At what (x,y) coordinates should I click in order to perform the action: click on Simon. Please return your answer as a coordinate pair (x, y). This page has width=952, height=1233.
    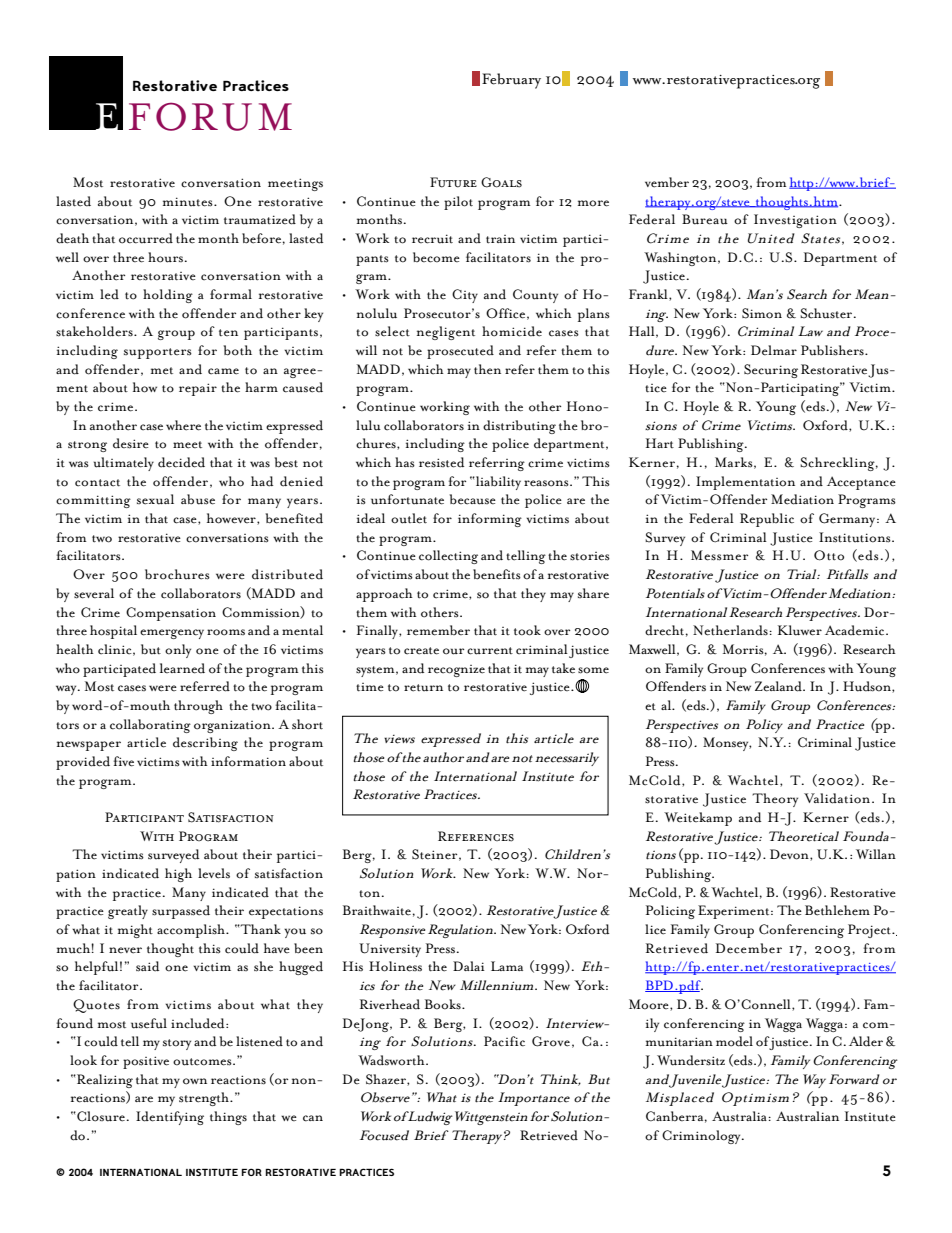
    Looking at the image, I should click on (762, 313).
